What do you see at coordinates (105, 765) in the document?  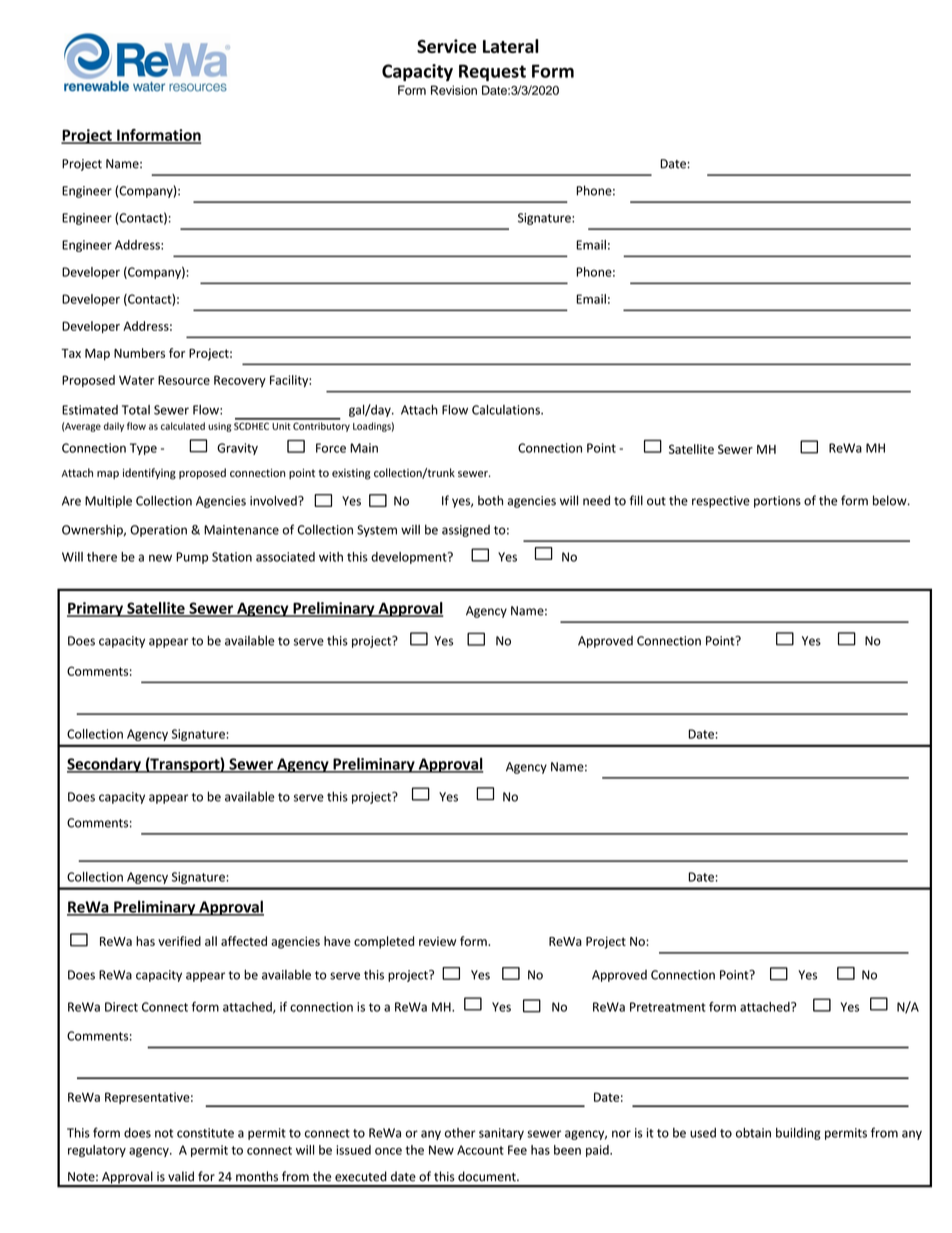 I see `Secondary` at bounding box center [105, 765].
